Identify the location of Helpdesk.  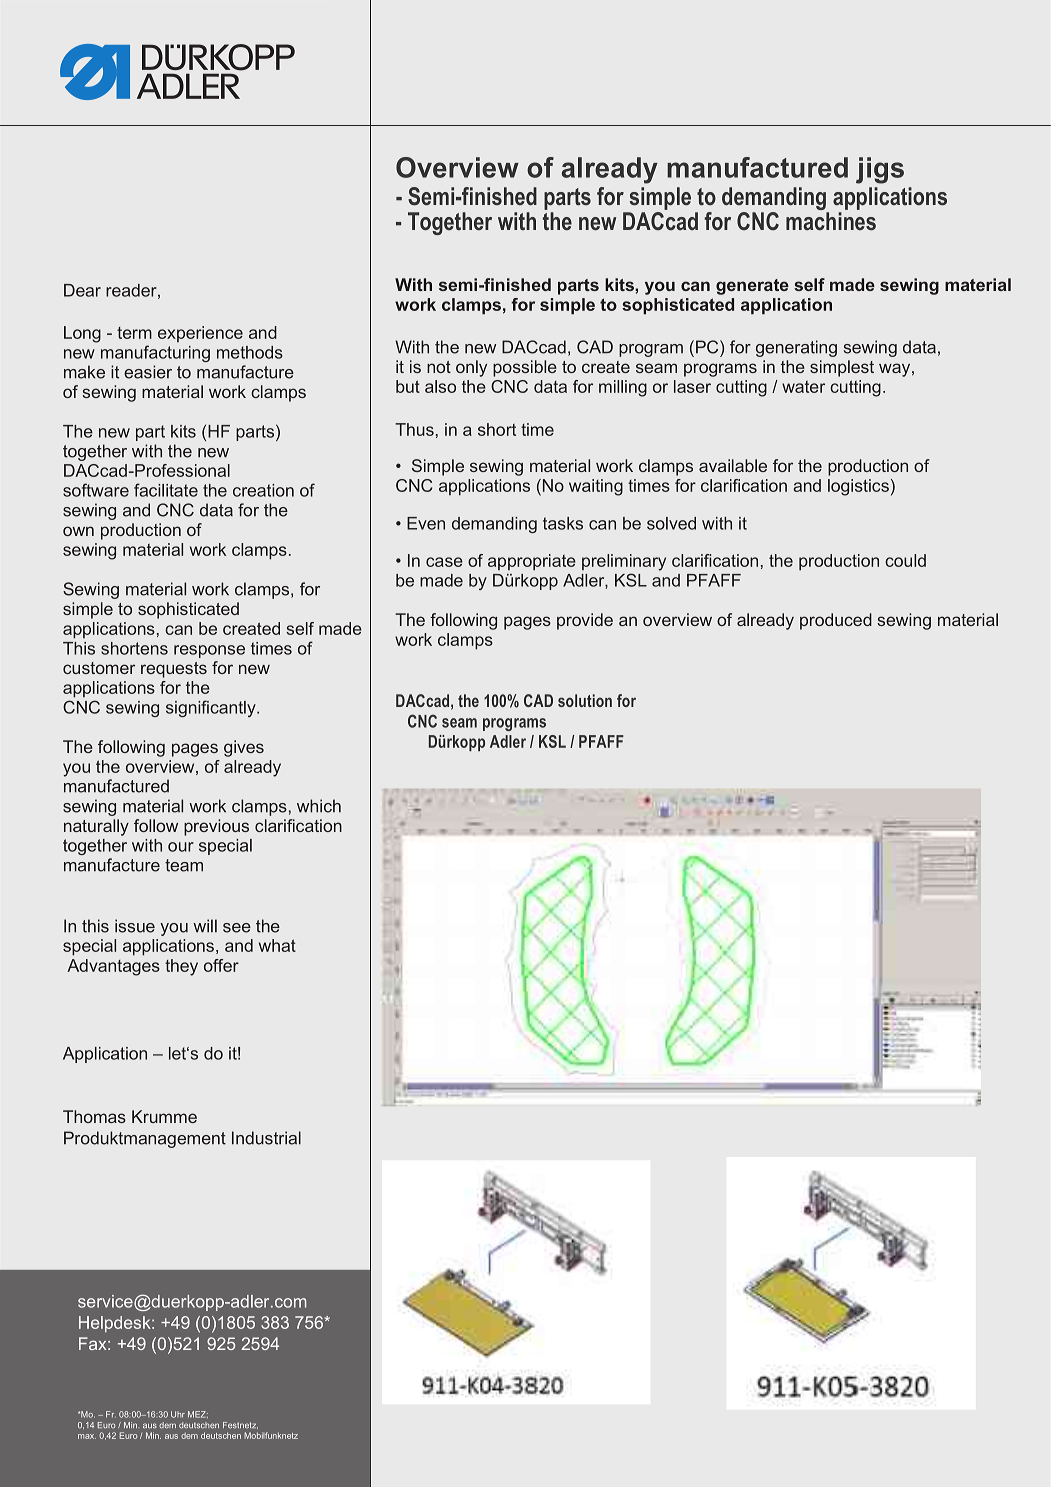
(116, 1324).
